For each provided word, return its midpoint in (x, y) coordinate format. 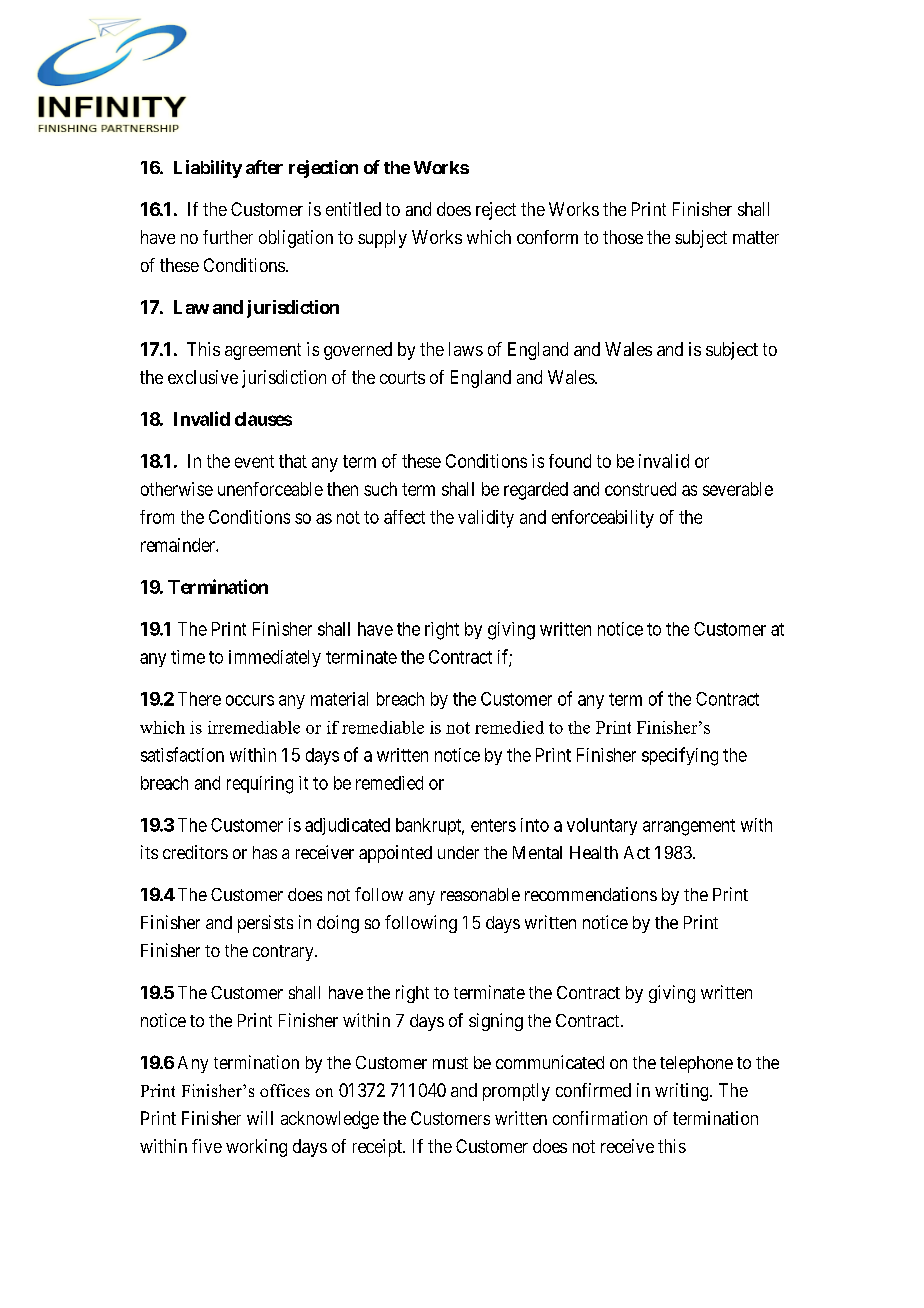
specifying (680, 756)
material (339, 699)
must (450, 1063)
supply (382, 239)
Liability (208, 169)
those (623, 237)
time (188, 657)
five (207, 1146)
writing (683, 1092)
